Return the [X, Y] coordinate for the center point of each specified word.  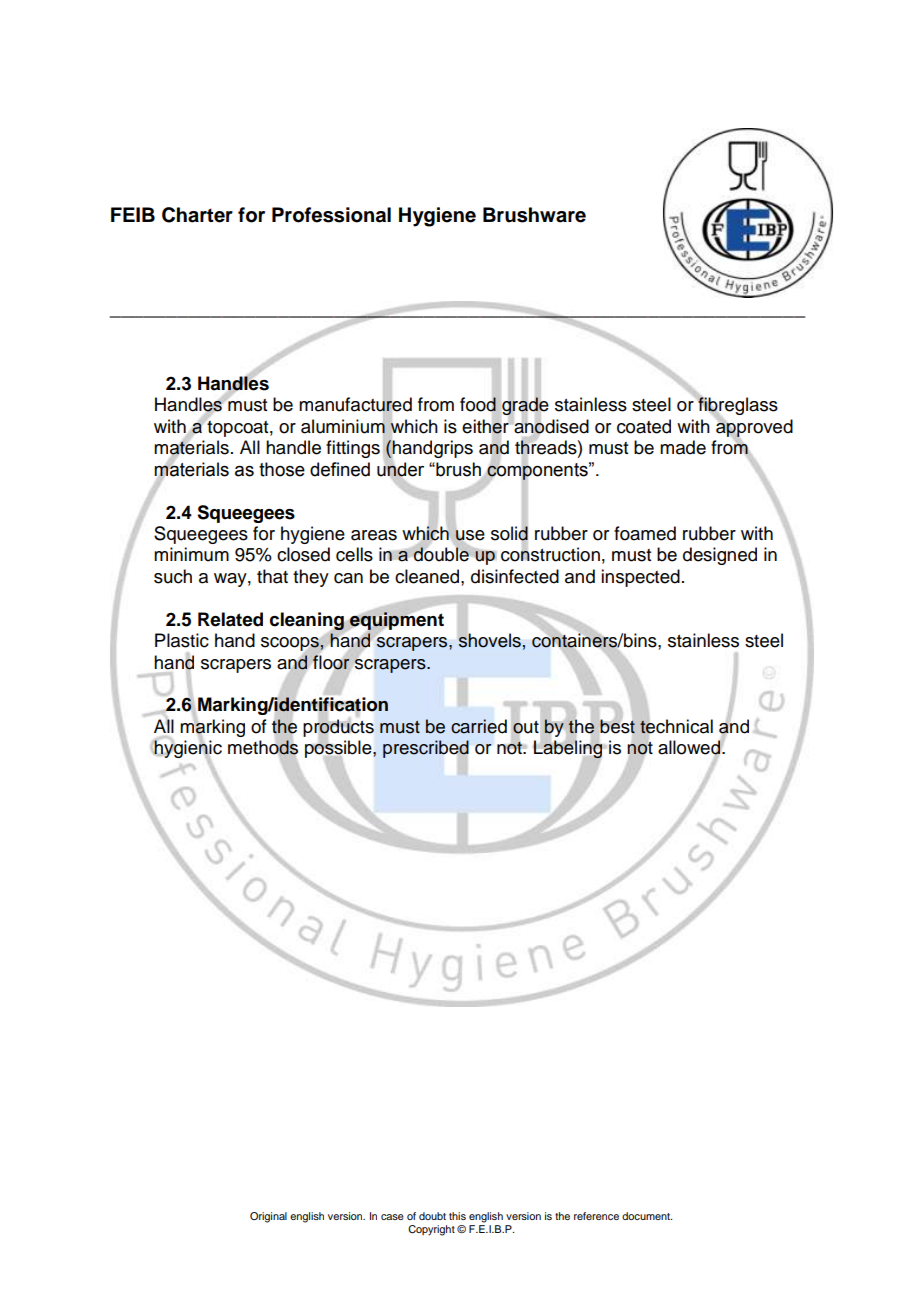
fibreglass [737, 406]
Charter [197, 215]
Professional [331, 215]
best [617, 725]
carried [479, 726]
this [457, 1216]
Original [268, 1217]
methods [263, 748]
